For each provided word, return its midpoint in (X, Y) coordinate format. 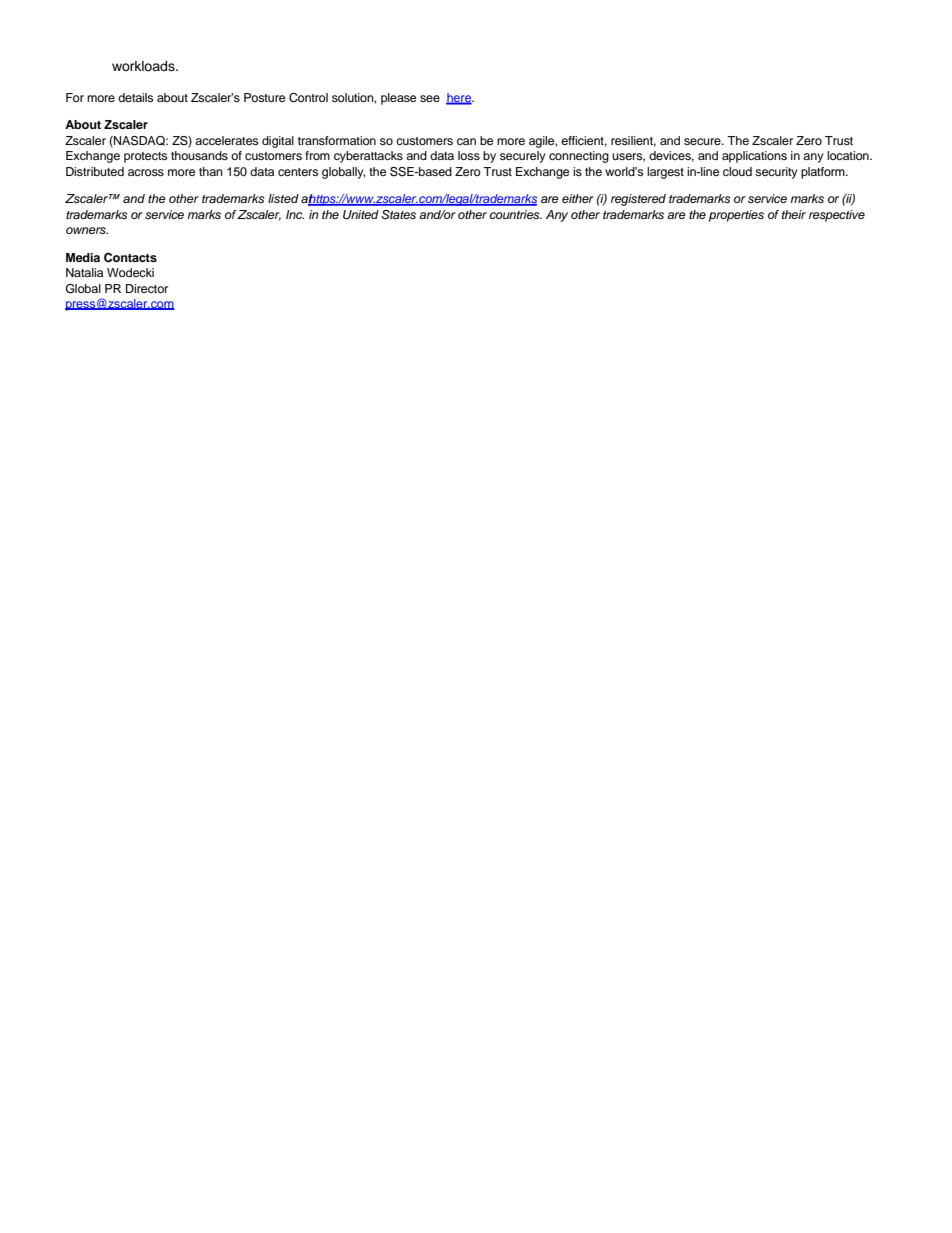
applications (754, 157)
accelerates (226, 140)
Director (147, 288)
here (460, 99)
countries (516, 214)
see (430, 98)
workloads (144, 66)
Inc (295, 214)
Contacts (130, 258)
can (466, 141)
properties (736, 216)
